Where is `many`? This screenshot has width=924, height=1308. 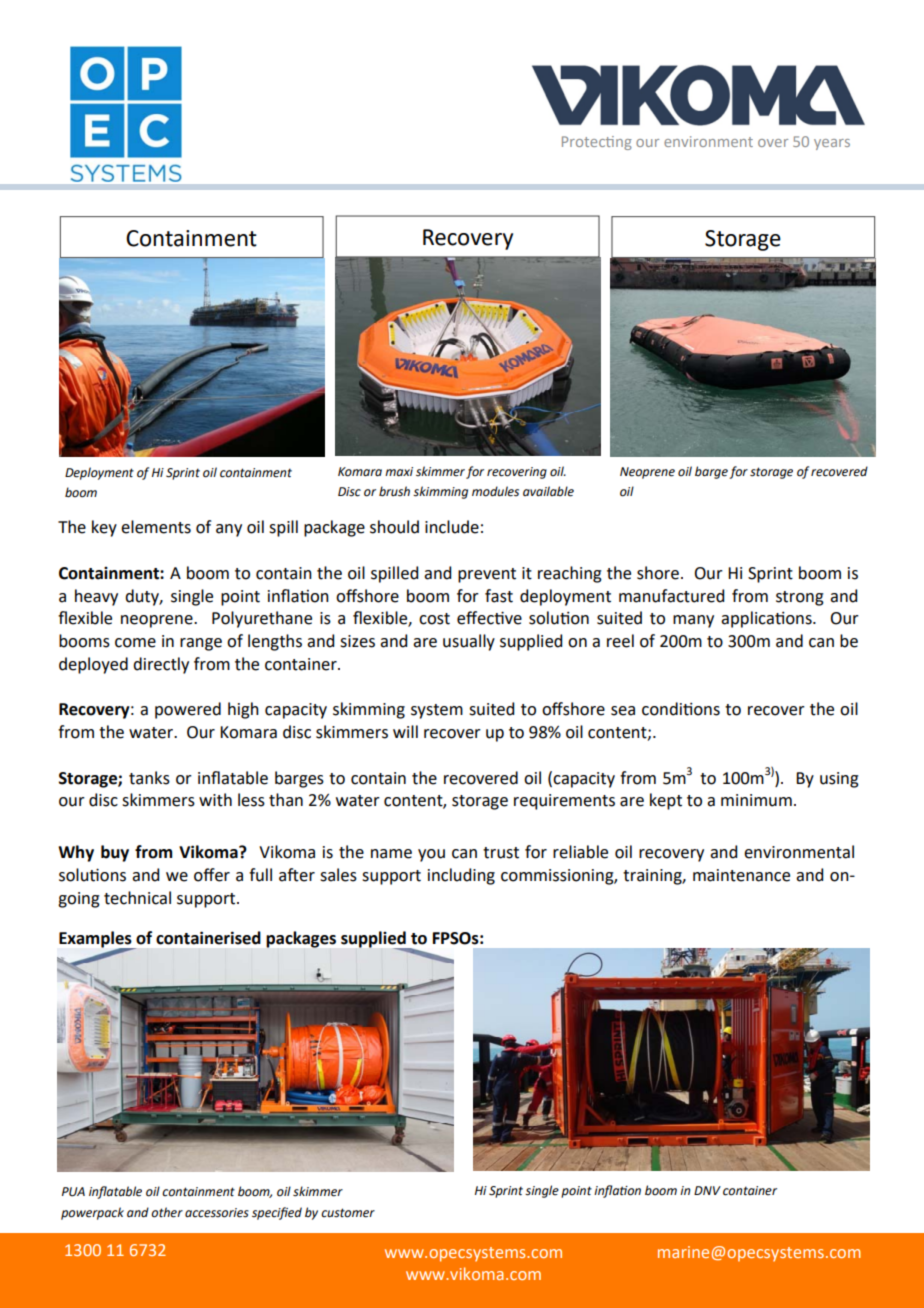 many is located at coordinates (693, 621).
